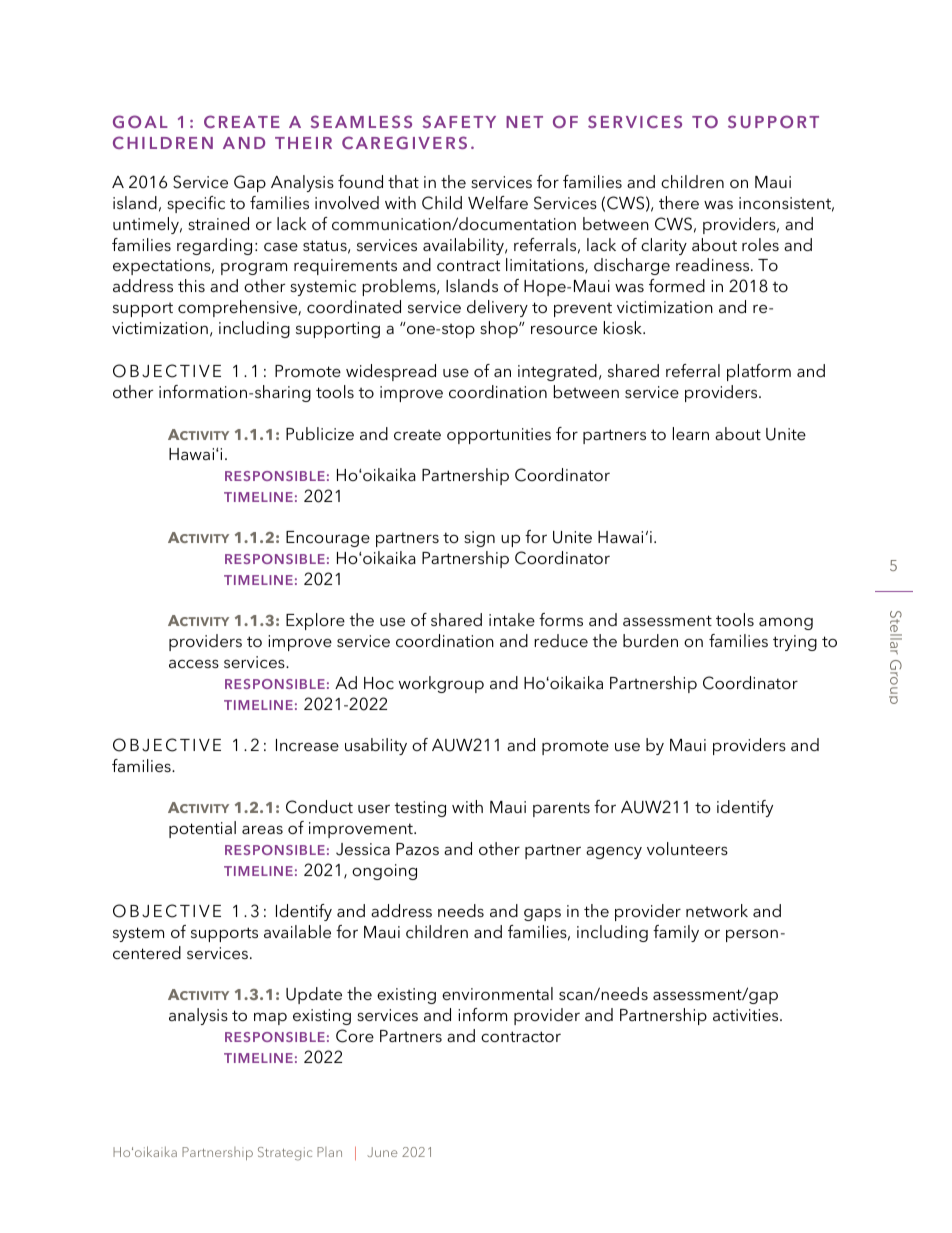 Image resolution: width=952 pixels, height=1233 pixels. What do you see at coordinates (795, 643) in the image?
I see `trying` at bounding box center [795, 643].
